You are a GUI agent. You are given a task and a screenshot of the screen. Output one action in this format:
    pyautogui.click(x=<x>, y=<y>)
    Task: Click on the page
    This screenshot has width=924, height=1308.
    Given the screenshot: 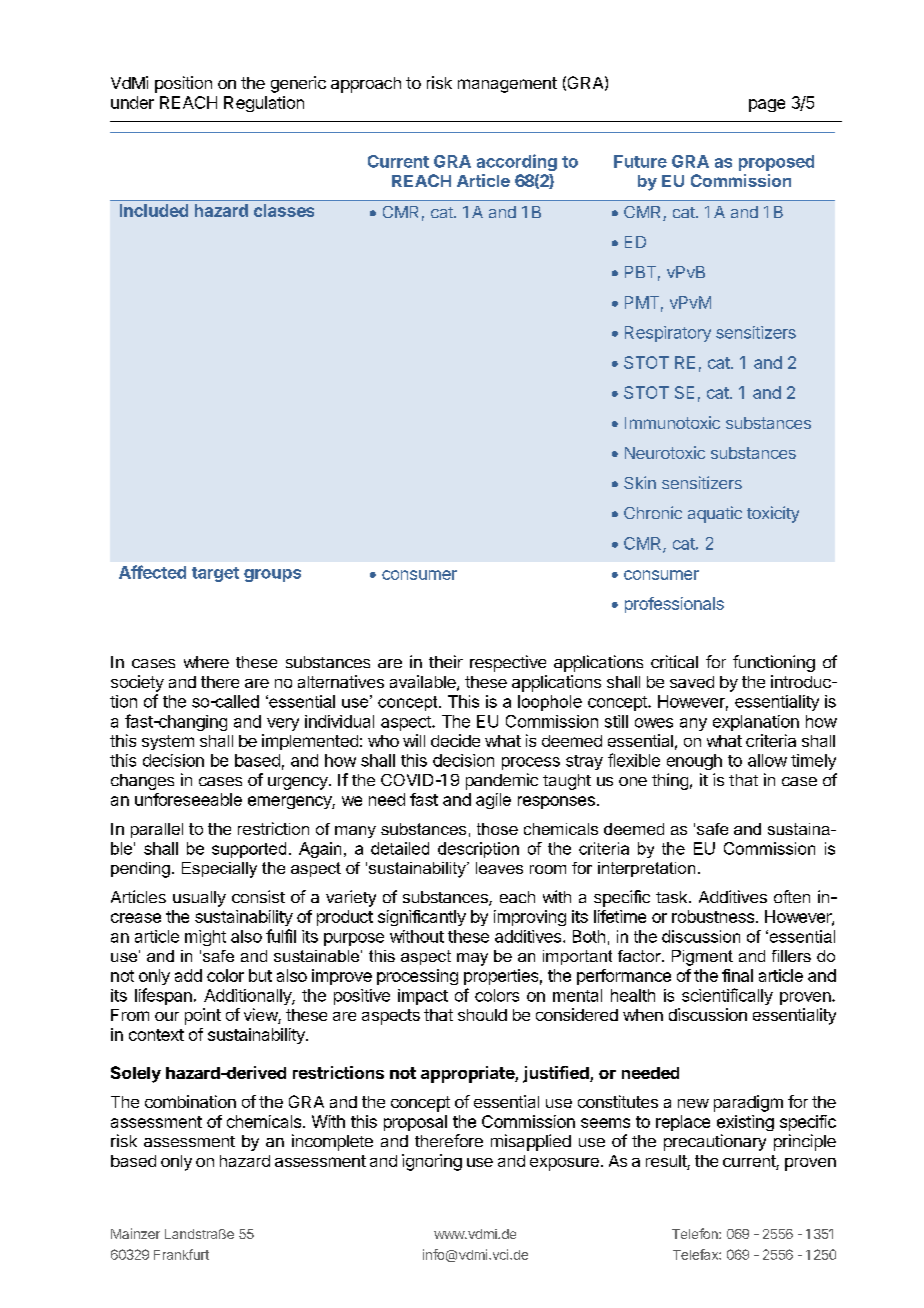 What is the action you would take?
    pyautogui.click(x=767, y=105)
